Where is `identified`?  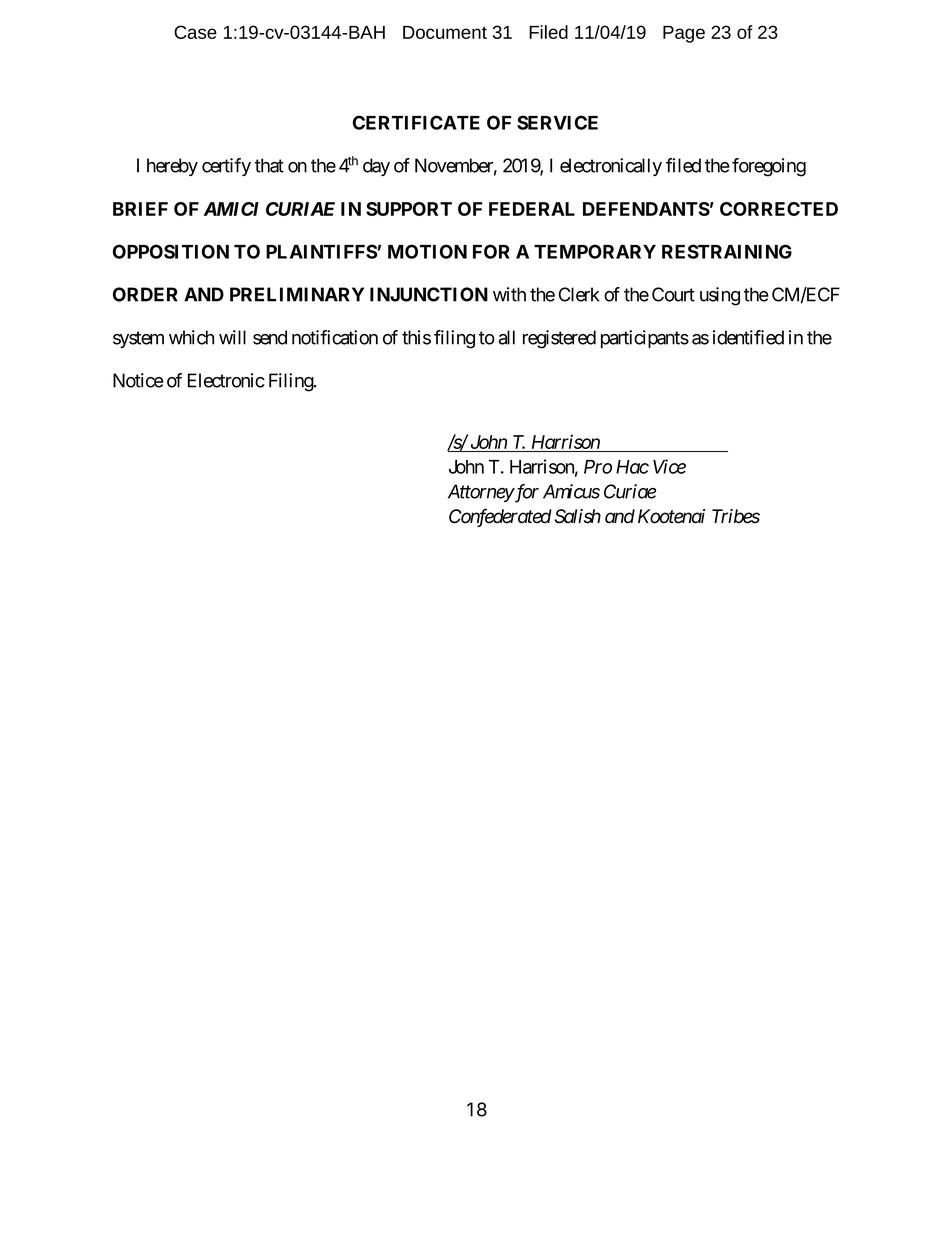
identified is located at coordinates (748, 337).
